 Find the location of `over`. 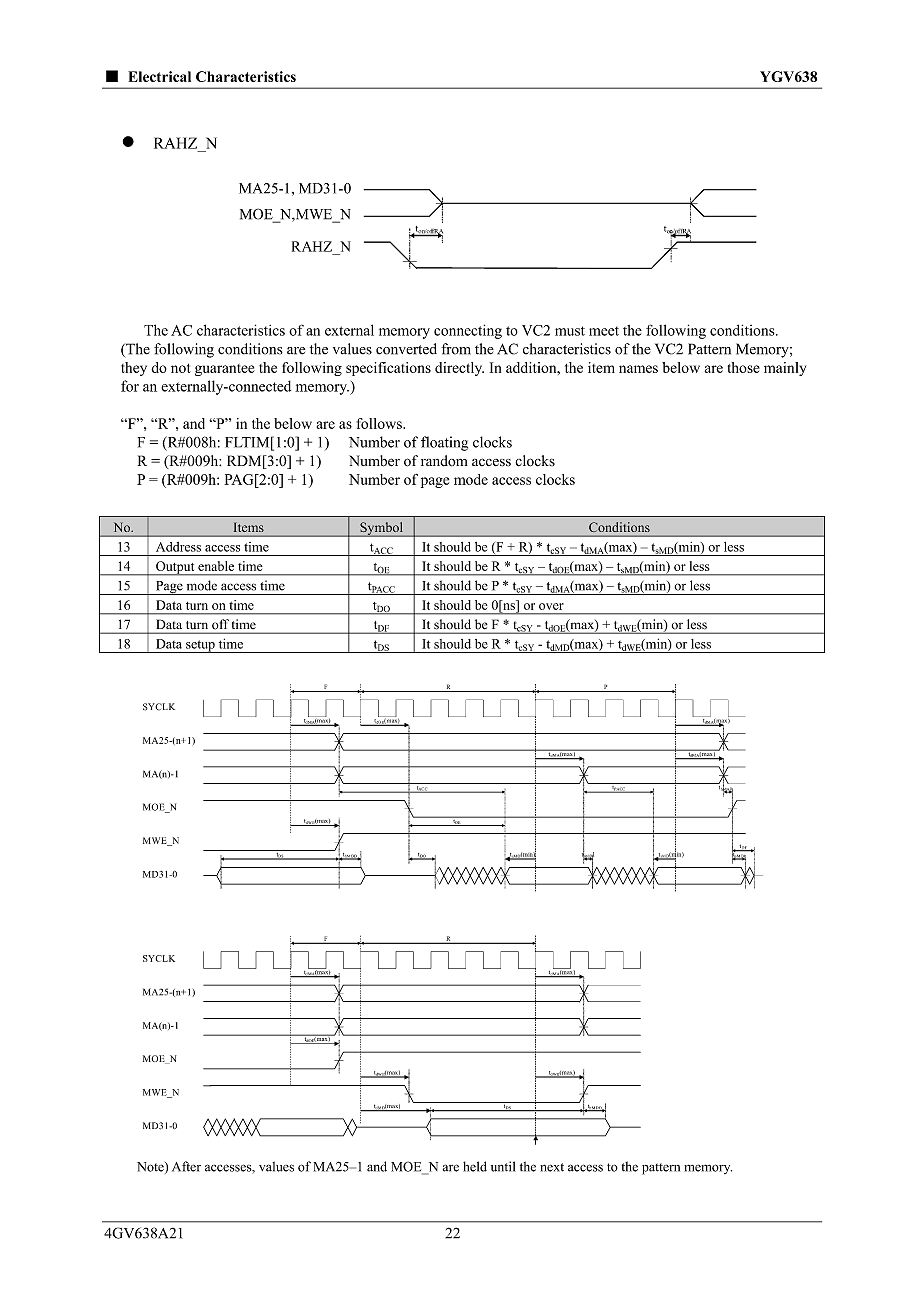

over is located at coordinates (551, 606).
